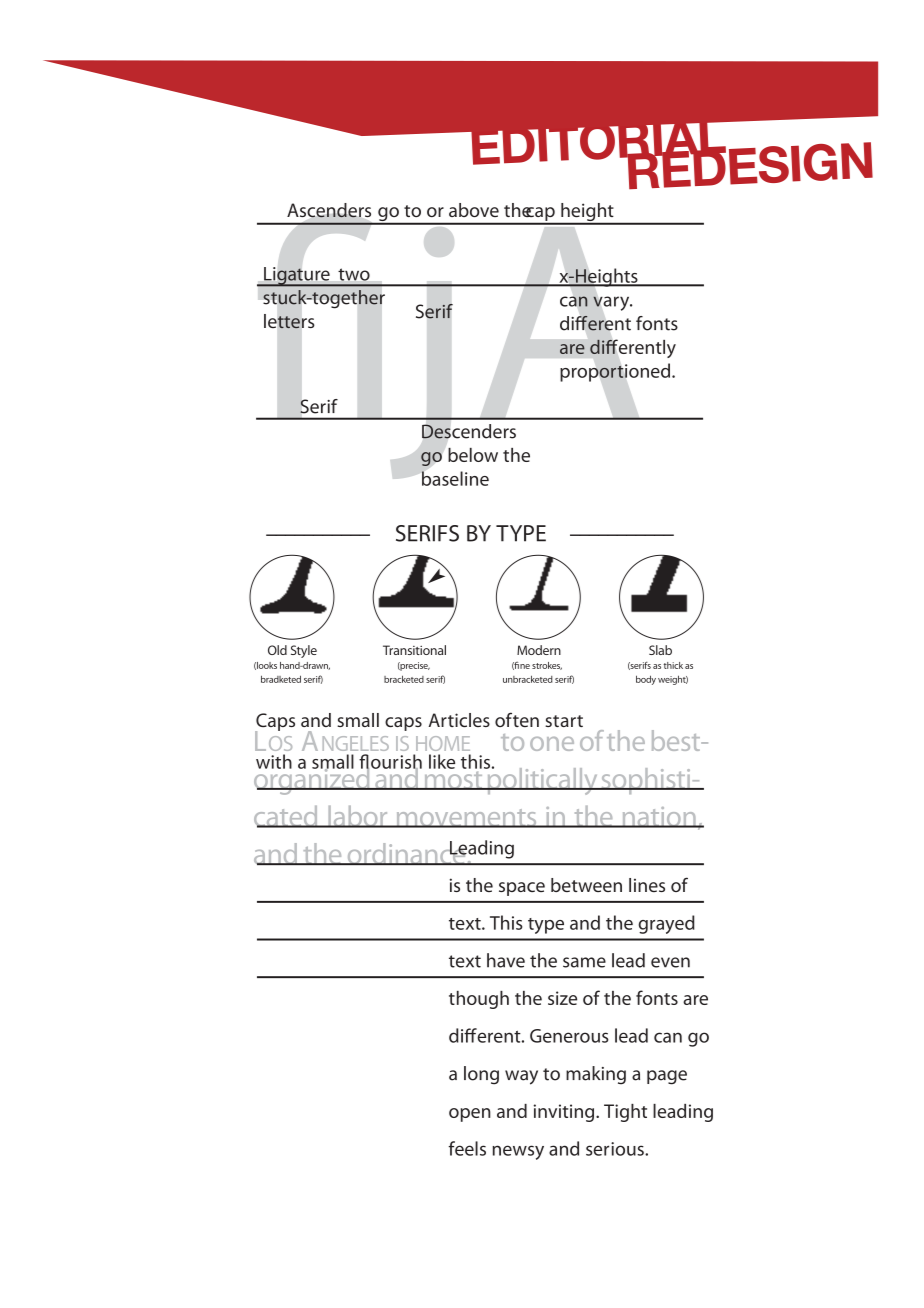  I want to click on proportioned, so click(615, 372).
